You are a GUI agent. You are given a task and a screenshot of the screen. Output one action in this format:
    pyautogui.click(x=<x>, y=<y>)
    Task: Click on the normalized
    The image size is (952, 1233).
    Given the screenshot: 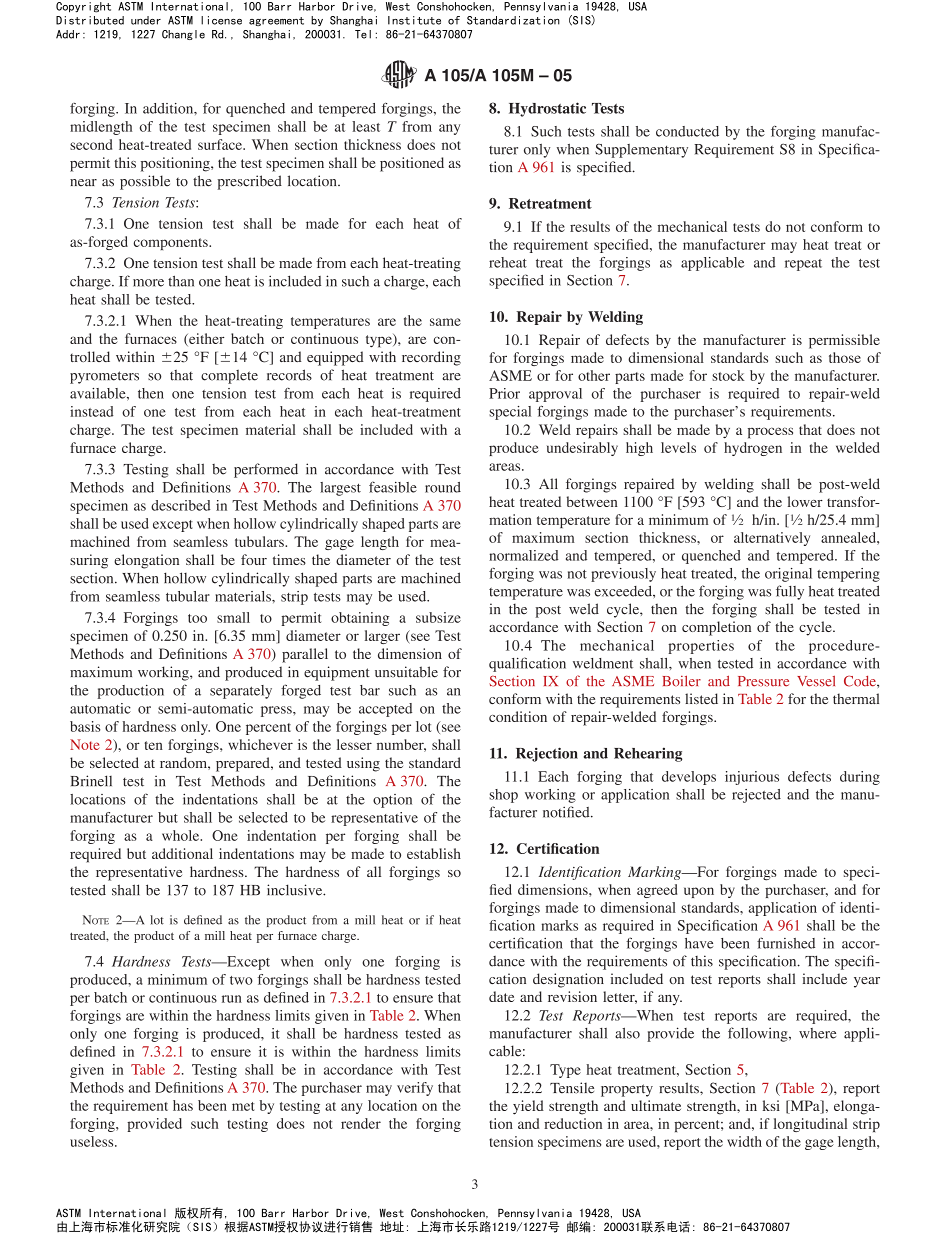 What is the action you would take?
    pyautogui.click(x=523, y=555)
